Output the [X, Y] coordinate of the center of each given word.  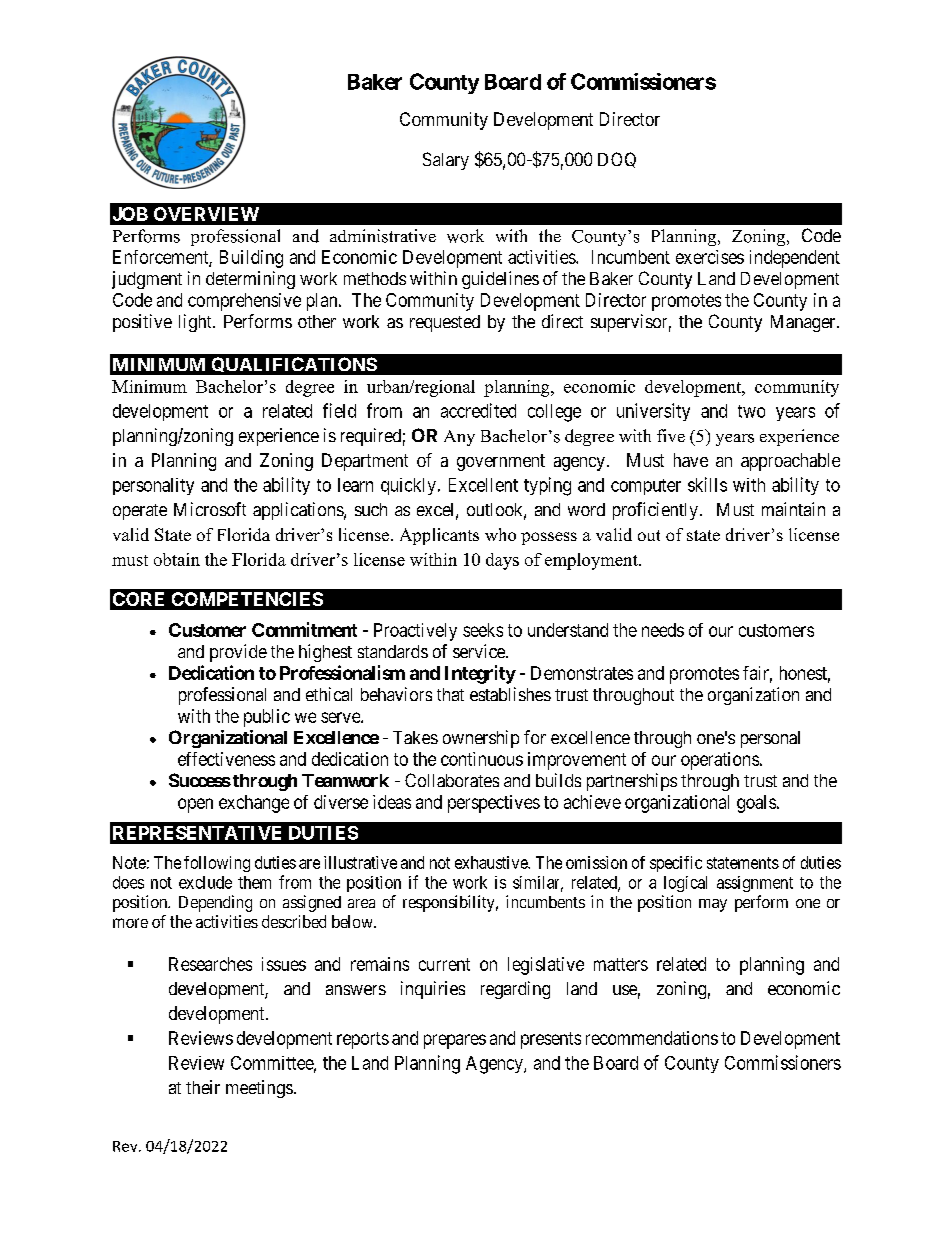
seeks [483, 630]
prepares [455, 1041]
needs [663, 630]
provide [238, 653]
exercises [710, 257]
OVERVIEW [206, 214]
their [203, 1087]
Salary [446, 161]
